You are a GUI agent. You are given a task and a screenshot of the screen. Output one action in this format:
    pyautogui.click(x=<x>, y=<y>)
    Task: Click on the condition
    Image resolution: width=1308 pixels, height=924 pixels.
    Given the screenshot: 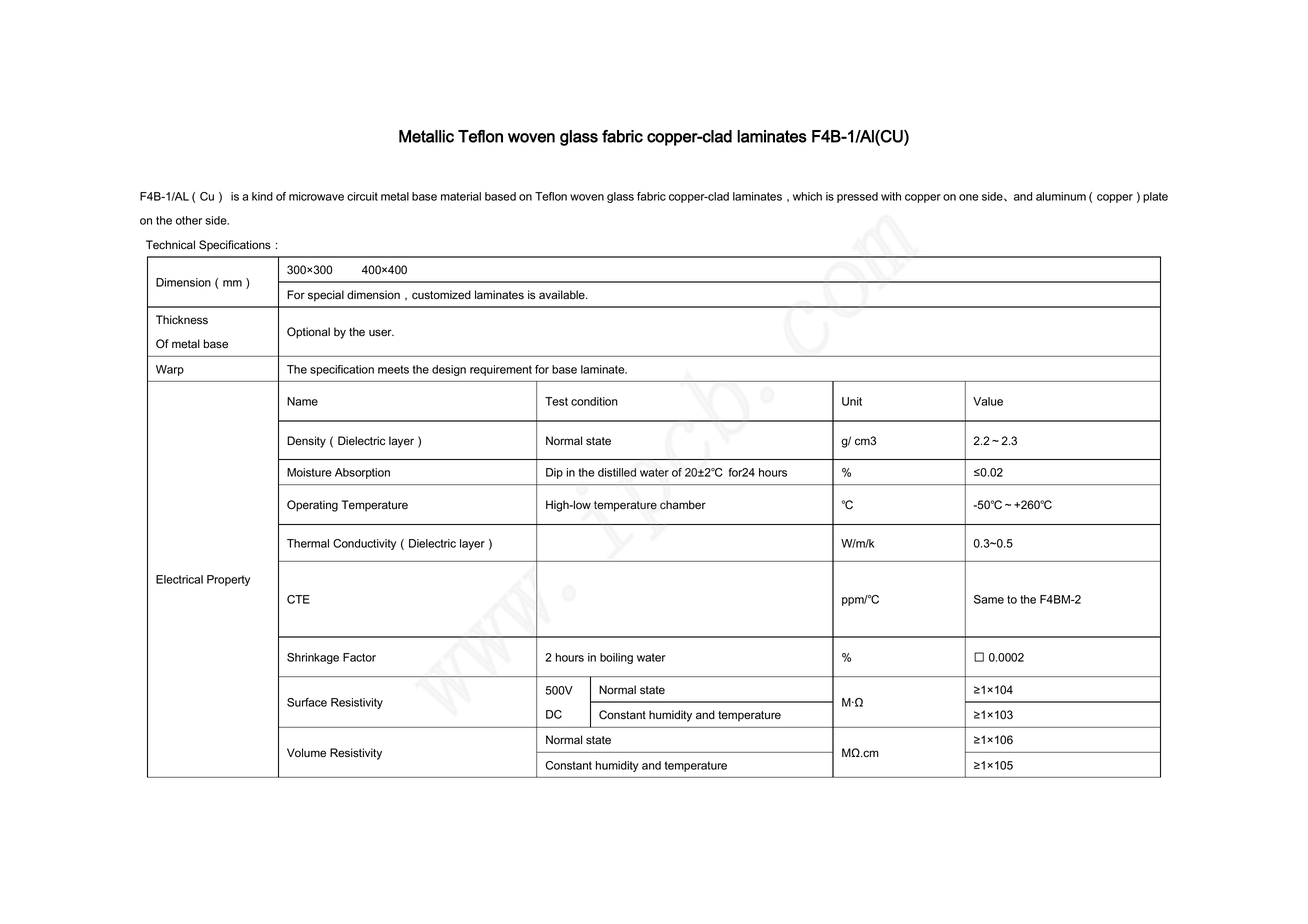 What is the action you would take?
    pyautogui.click(x=594, y=401)
